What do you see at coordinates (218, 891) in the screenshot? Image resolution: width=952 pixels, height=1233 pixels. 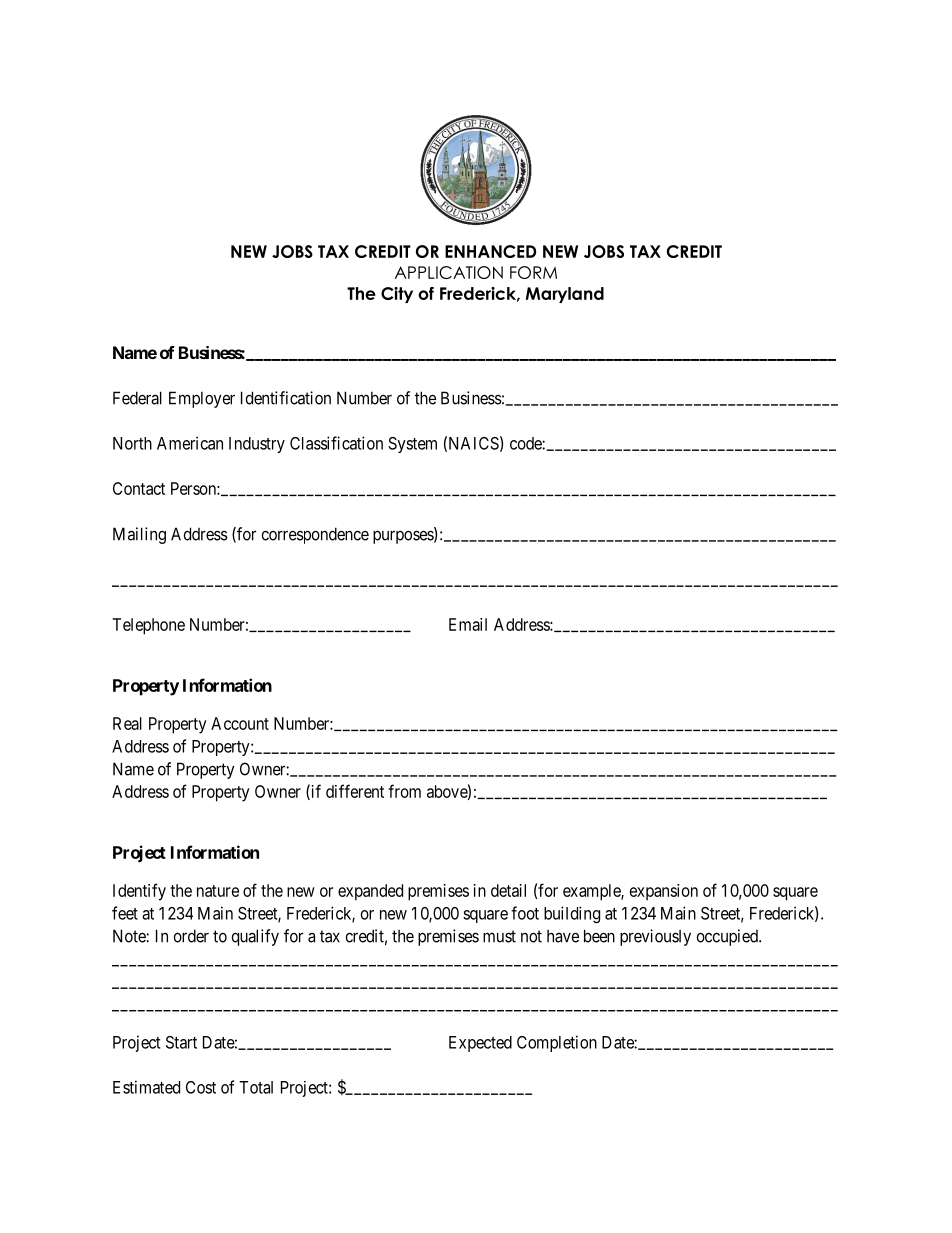 I see `nature` at bounding box center [218, 891].
